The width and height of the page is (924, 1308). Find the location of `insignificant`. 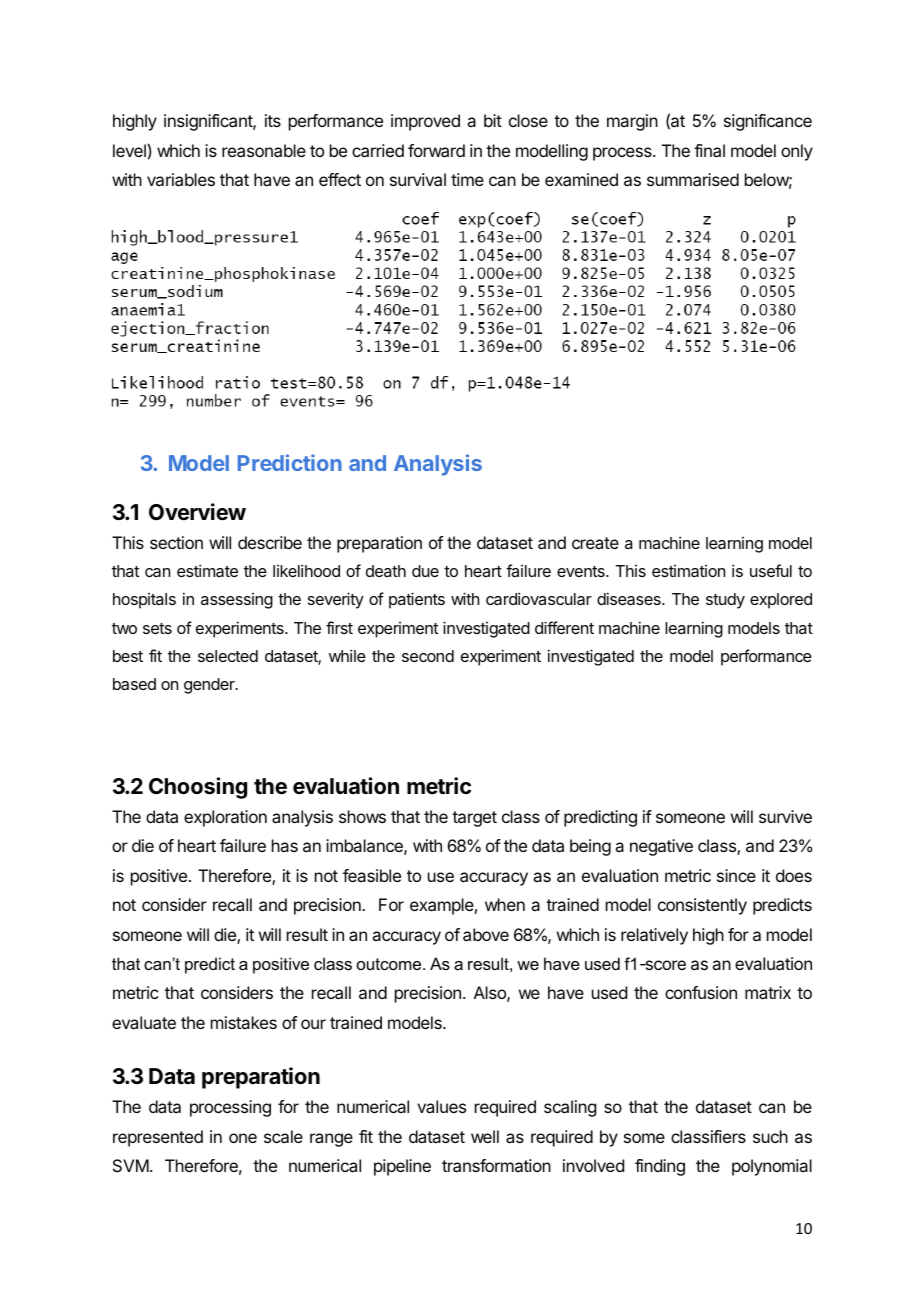

insignificant is located at coordinates (209, 122).
